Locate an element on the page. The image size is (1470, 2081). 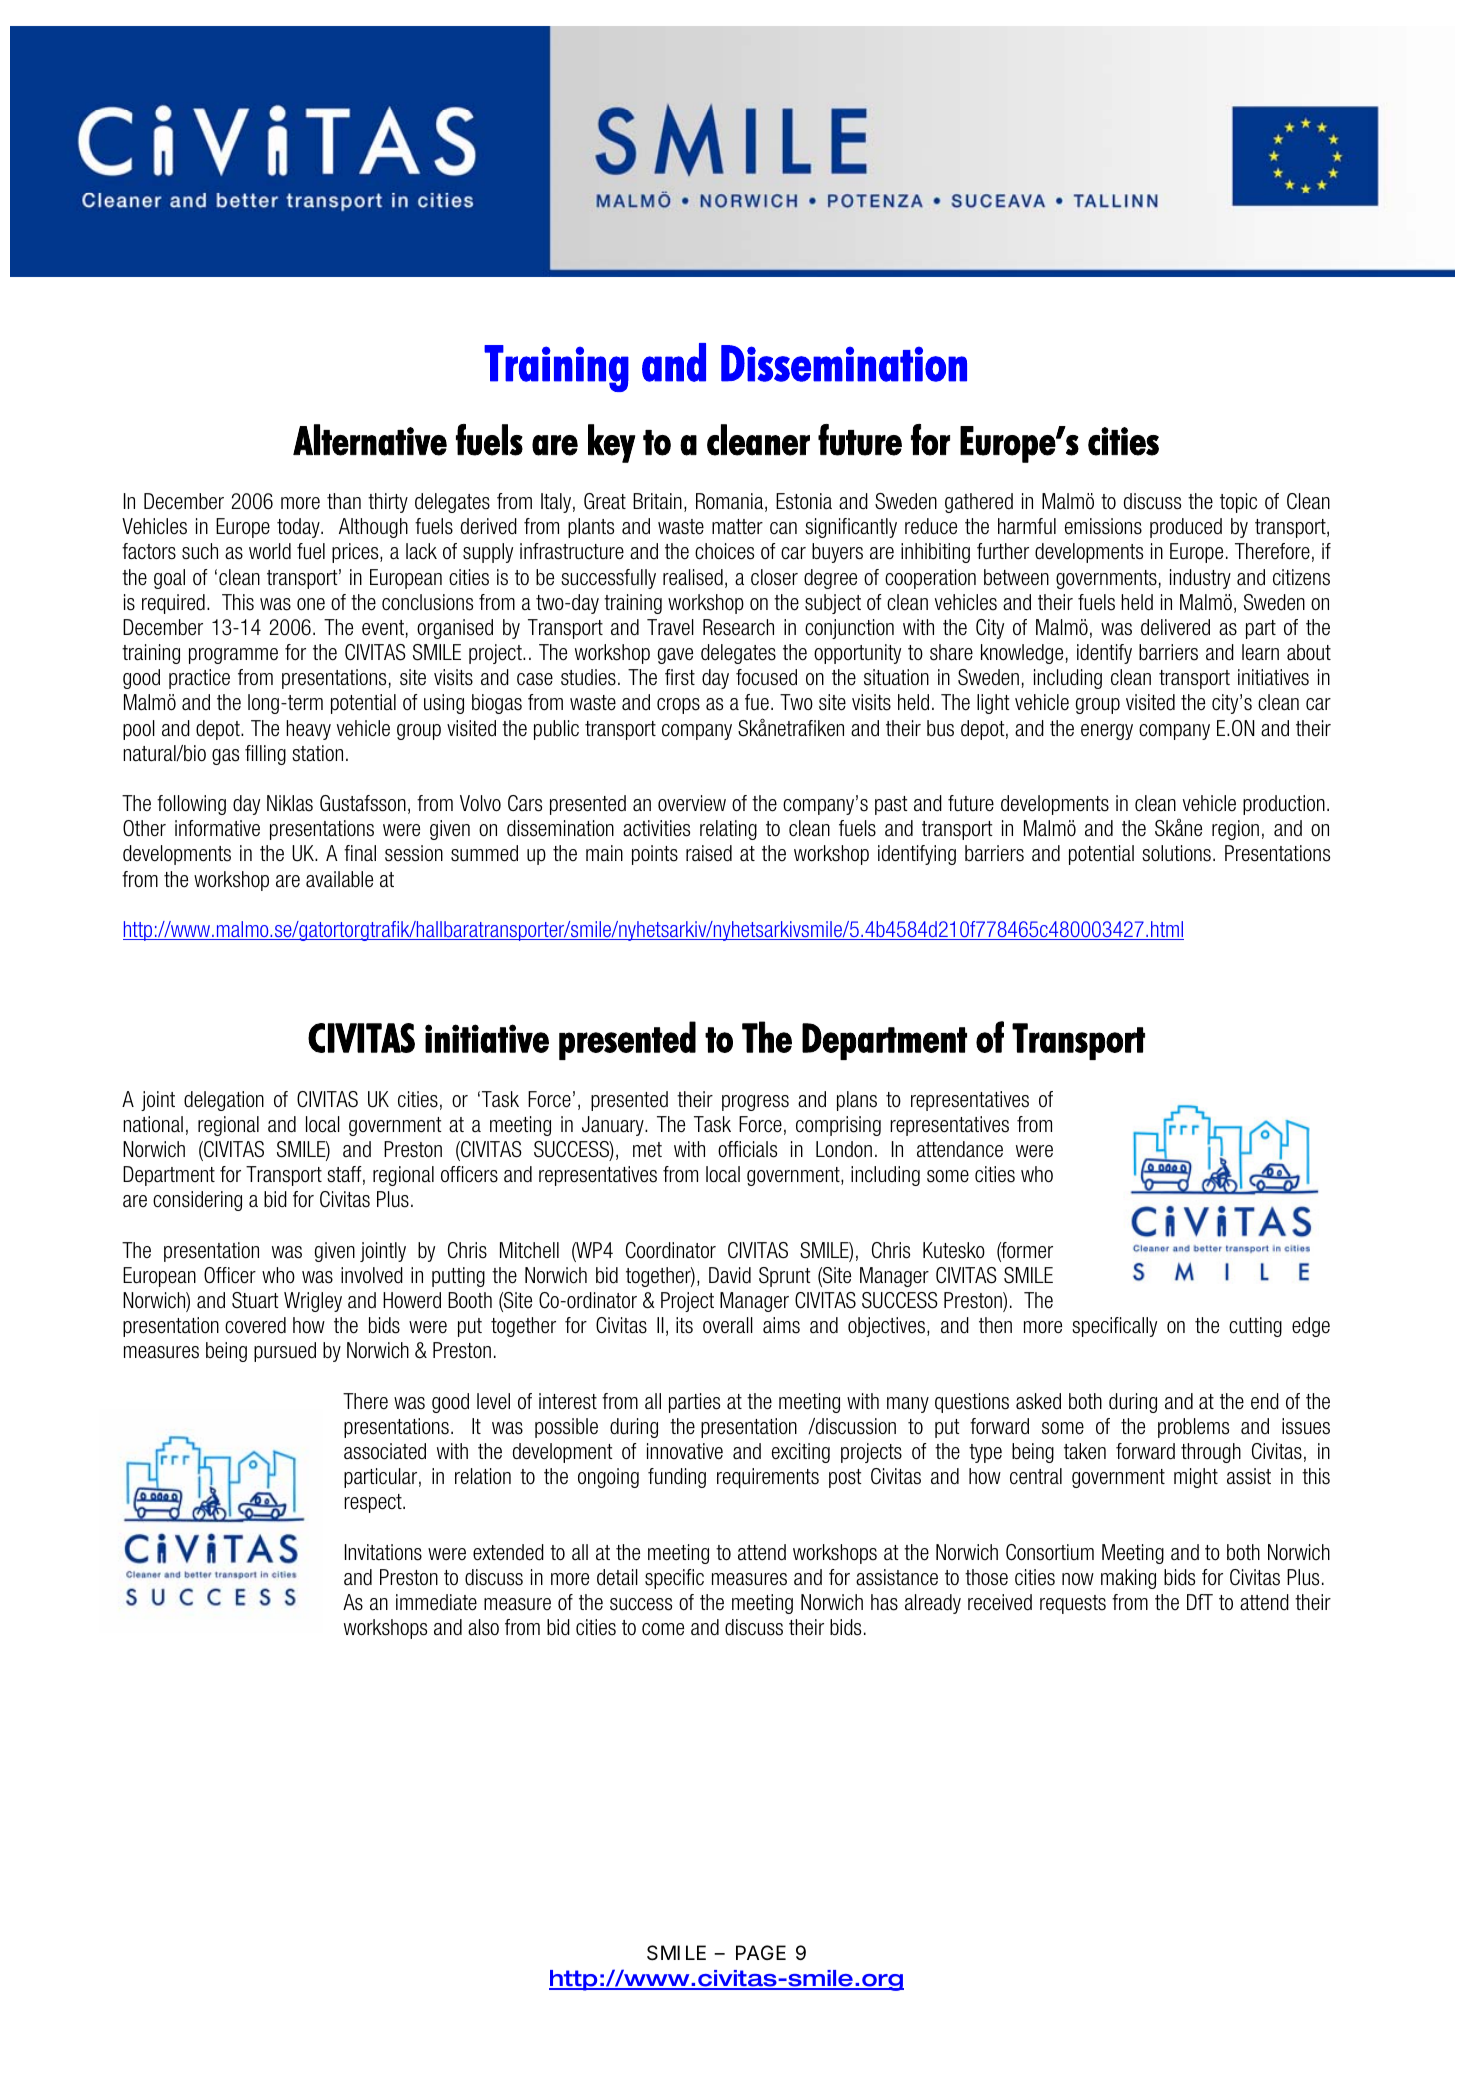
filling is located at coordinates (265, 755).
